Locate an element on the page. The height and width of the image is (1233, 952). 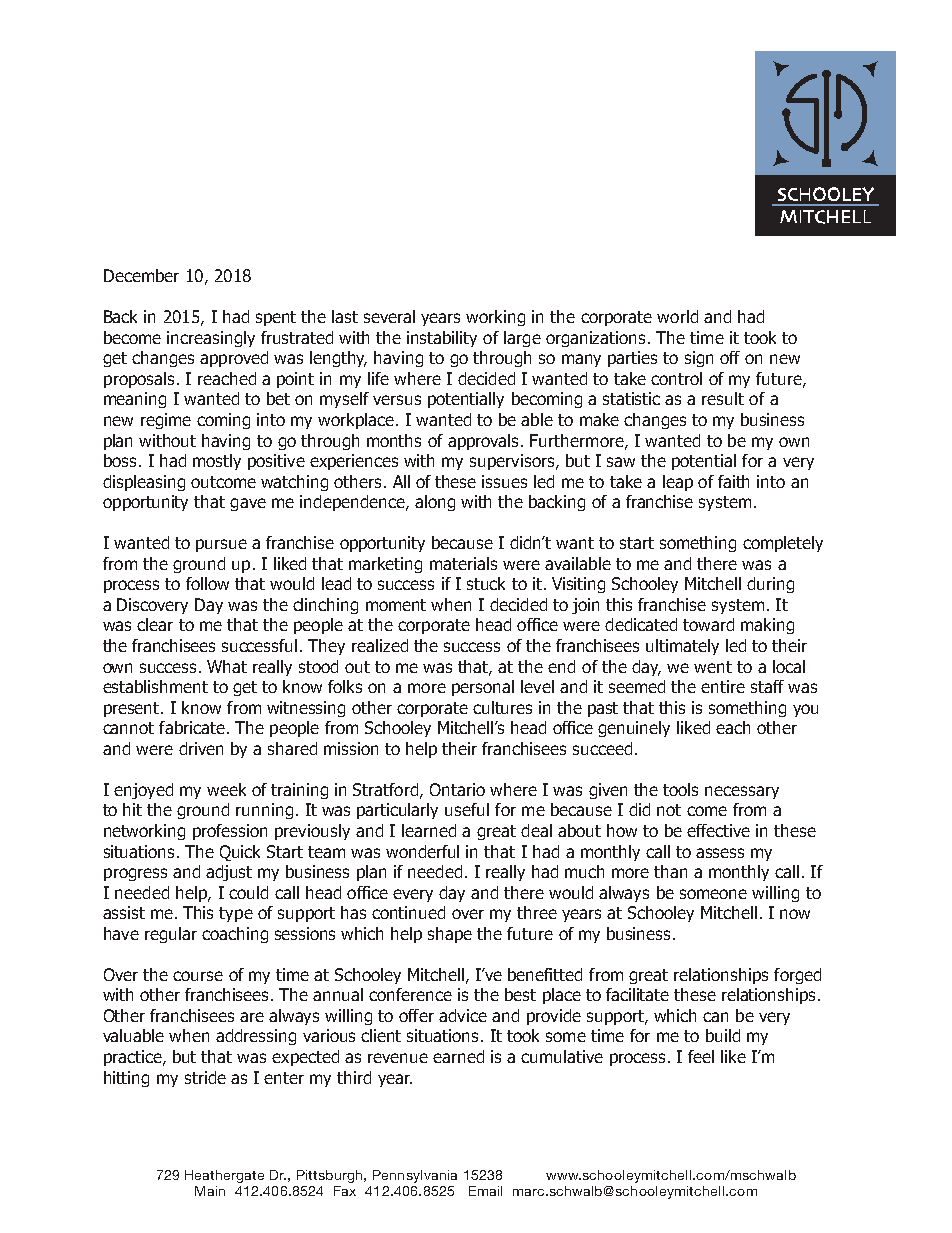
fabricate is located at coordinates (192, 727).
